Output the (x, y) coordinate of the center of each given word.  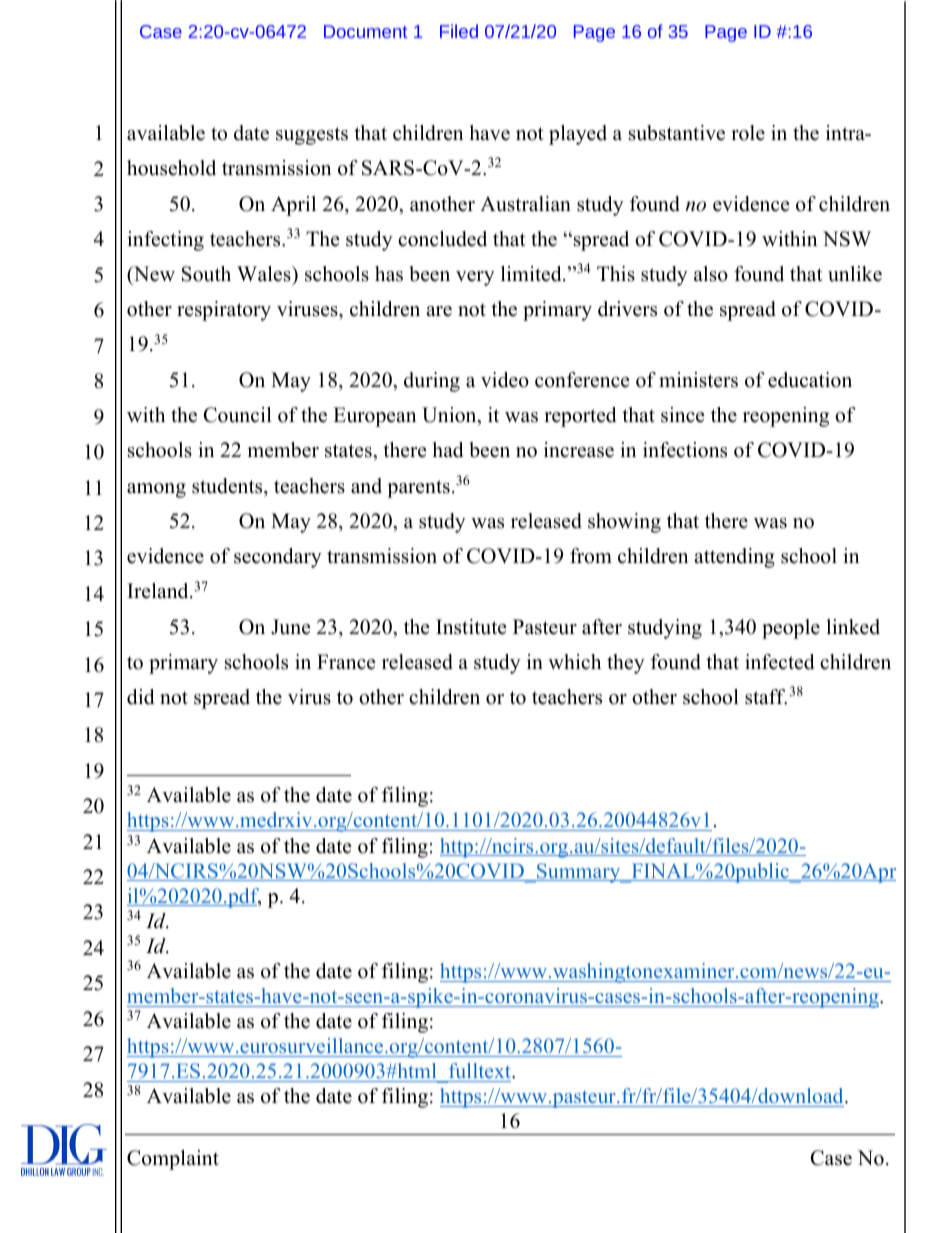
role (748, 133)
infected (779, 662)
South (206, 274)
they (626, 664)
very (475, 278)
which (574, 662)
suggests (312, 136)
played (578, 135)
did (140, 697)
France (346, 662)
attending (734, 558)
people (791, 629)
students (228, 486)
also (711, 274)
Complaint (173, 1160)
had (447, 450)
